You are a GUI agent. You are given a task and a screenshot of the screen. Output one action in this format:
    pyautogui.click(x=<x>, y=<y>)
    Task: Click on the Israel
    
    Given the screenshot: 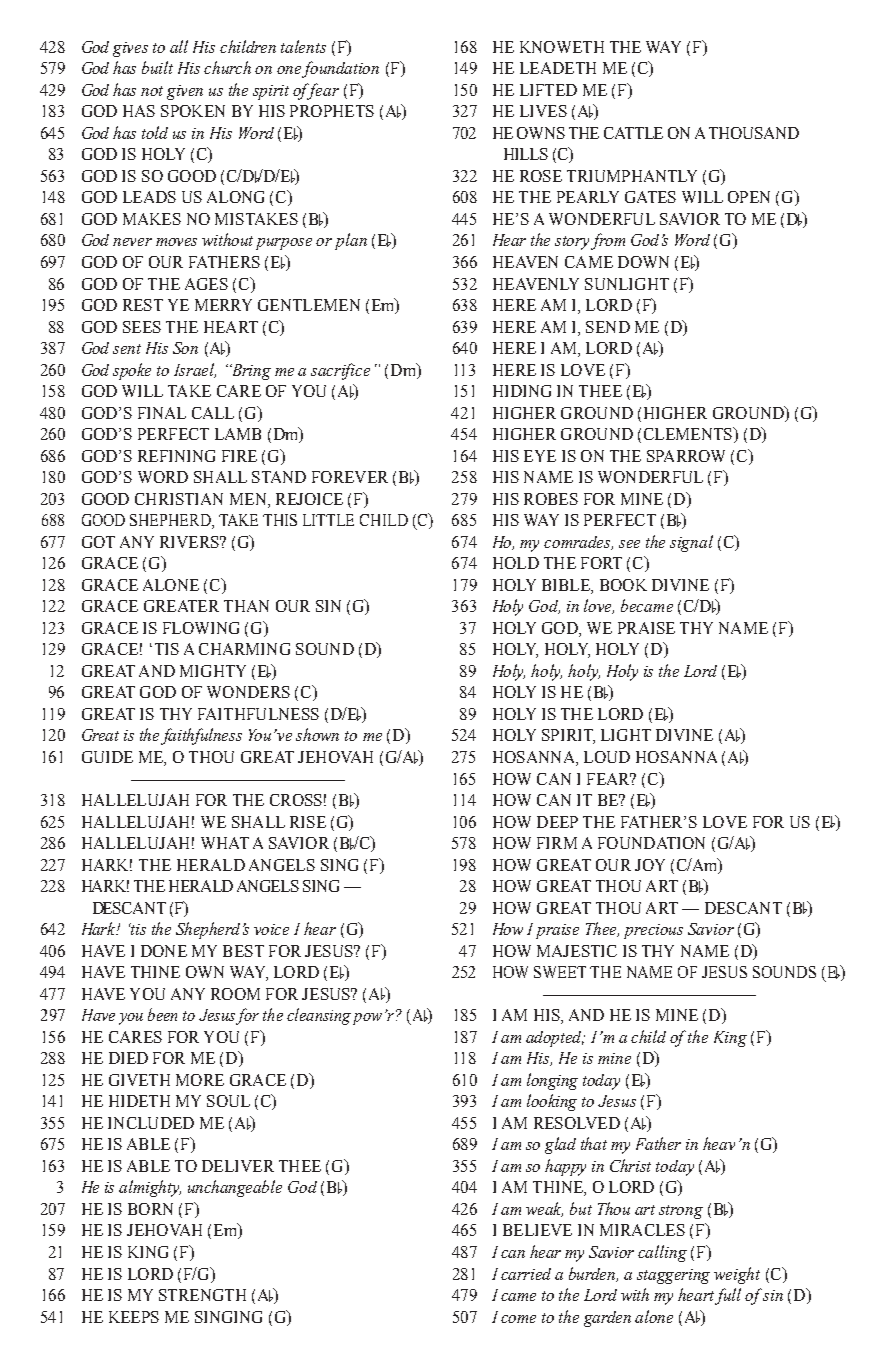 What is the action you would take?
    pyautogui.click(x=195, y=370)
